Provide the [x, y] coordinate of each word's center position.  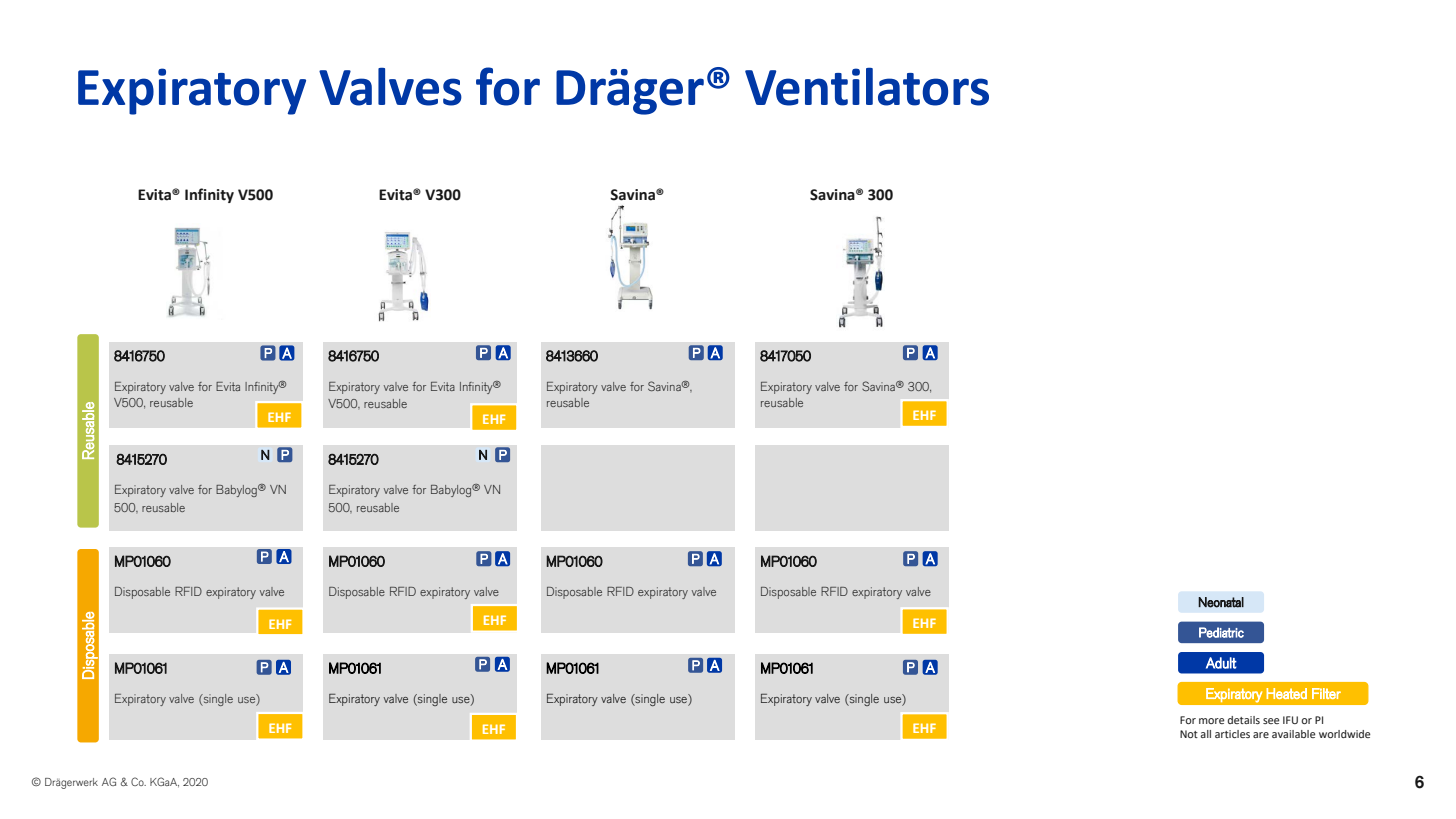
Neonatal [1221, 602]
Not [1189, 734]
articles [1232, 734]
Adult [1221, 663]
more [1211, 721]
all [1205, 734]
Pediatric [1221, 632]
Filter [1326, 693]
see [1271, 721]
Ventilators [867, 87]
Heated [1287, 693]
